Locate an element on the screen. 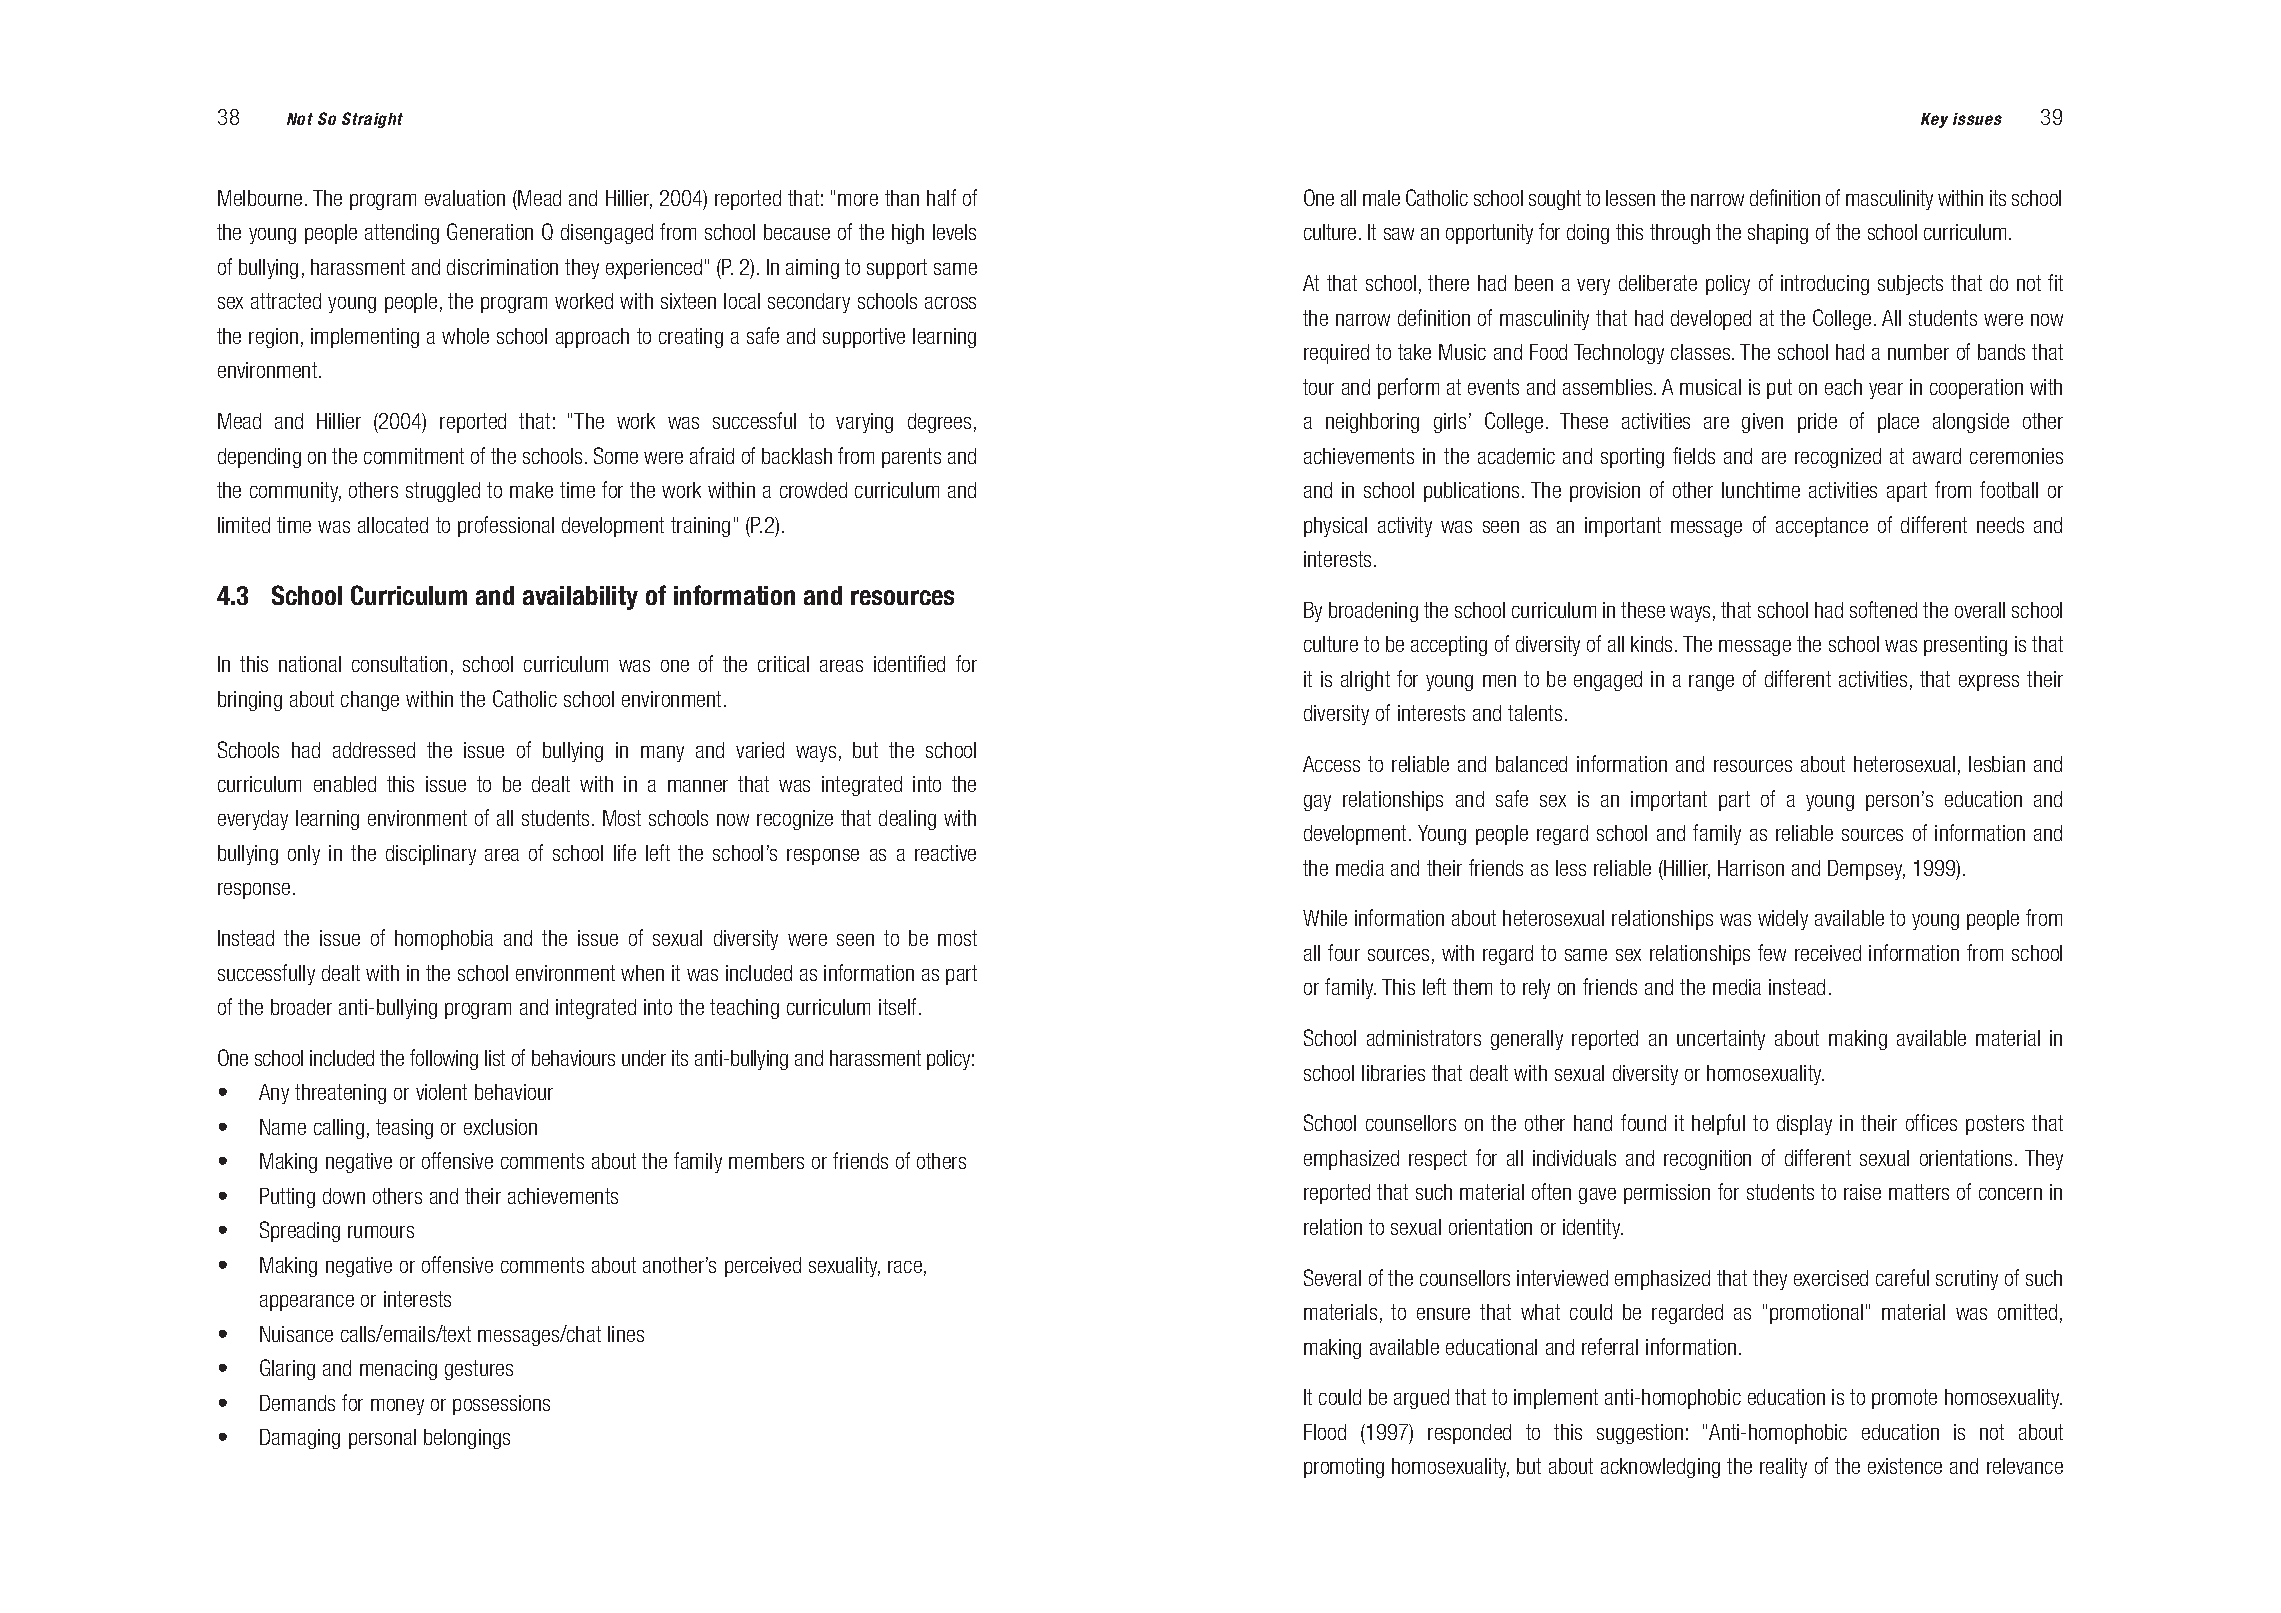  half is located at coordinates (941, 197).
